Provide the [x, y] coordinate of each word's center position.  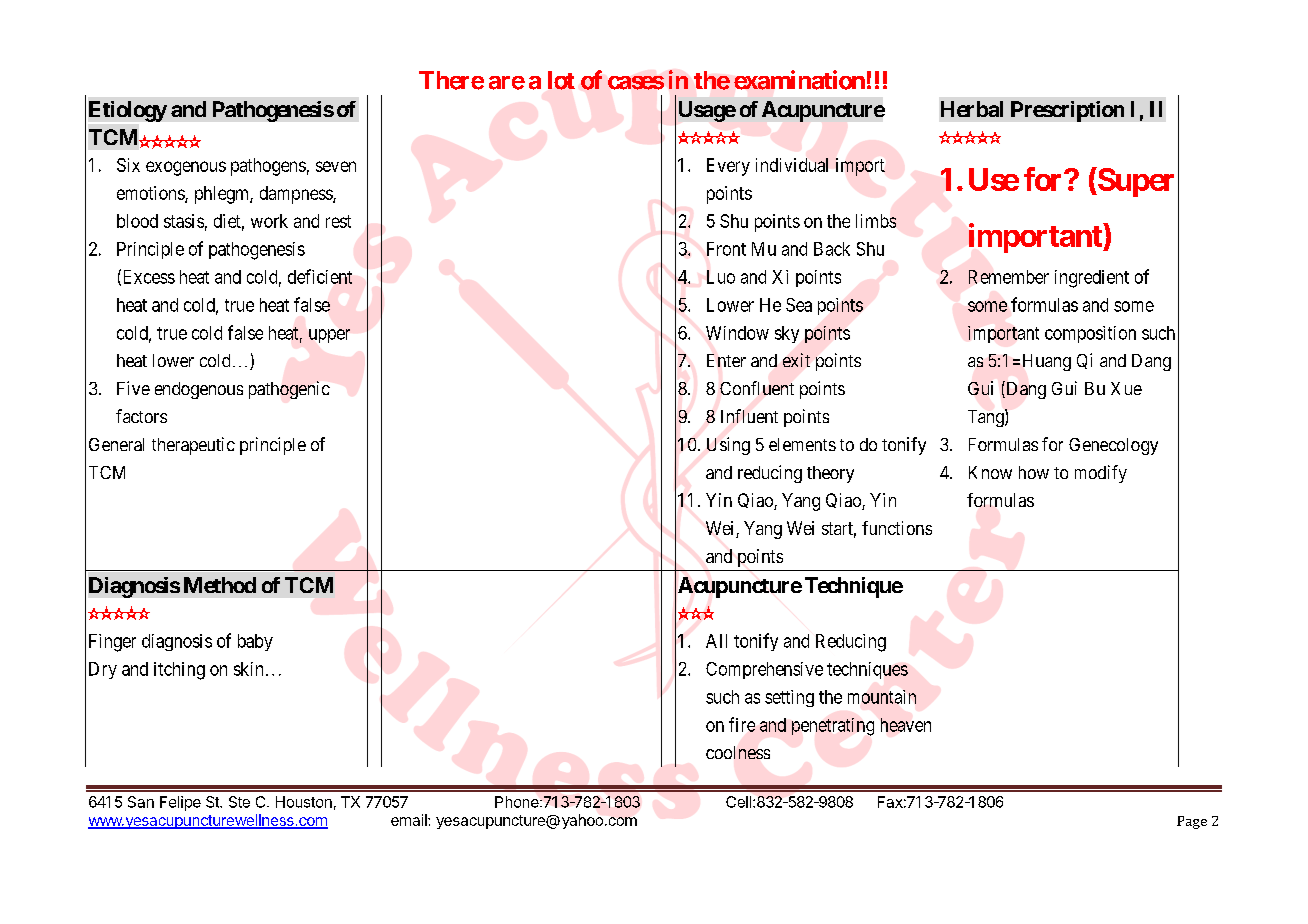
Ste [239, 802]
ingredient [1092, 279]
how [1034, 472]
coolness [738, 752]
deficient [320, 276]
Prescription [1067, 111]
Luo [721, 277]
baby [255, 642]
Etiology [128, 111]
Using [728, 446]
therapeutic [193, 446]
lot [561, 80]
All [716, 641]
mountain [882, 697]
